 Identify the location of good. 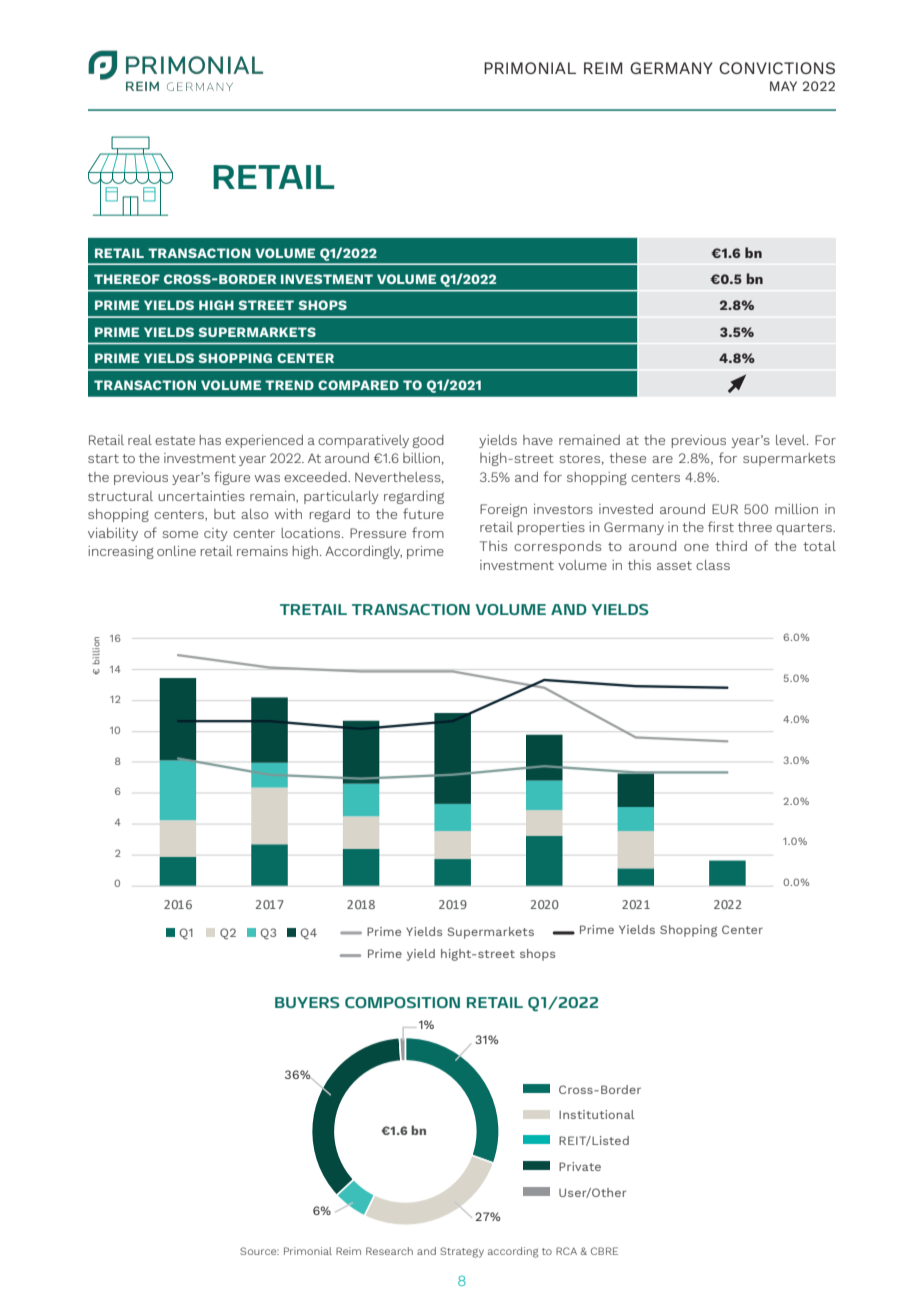
(428, 441).
